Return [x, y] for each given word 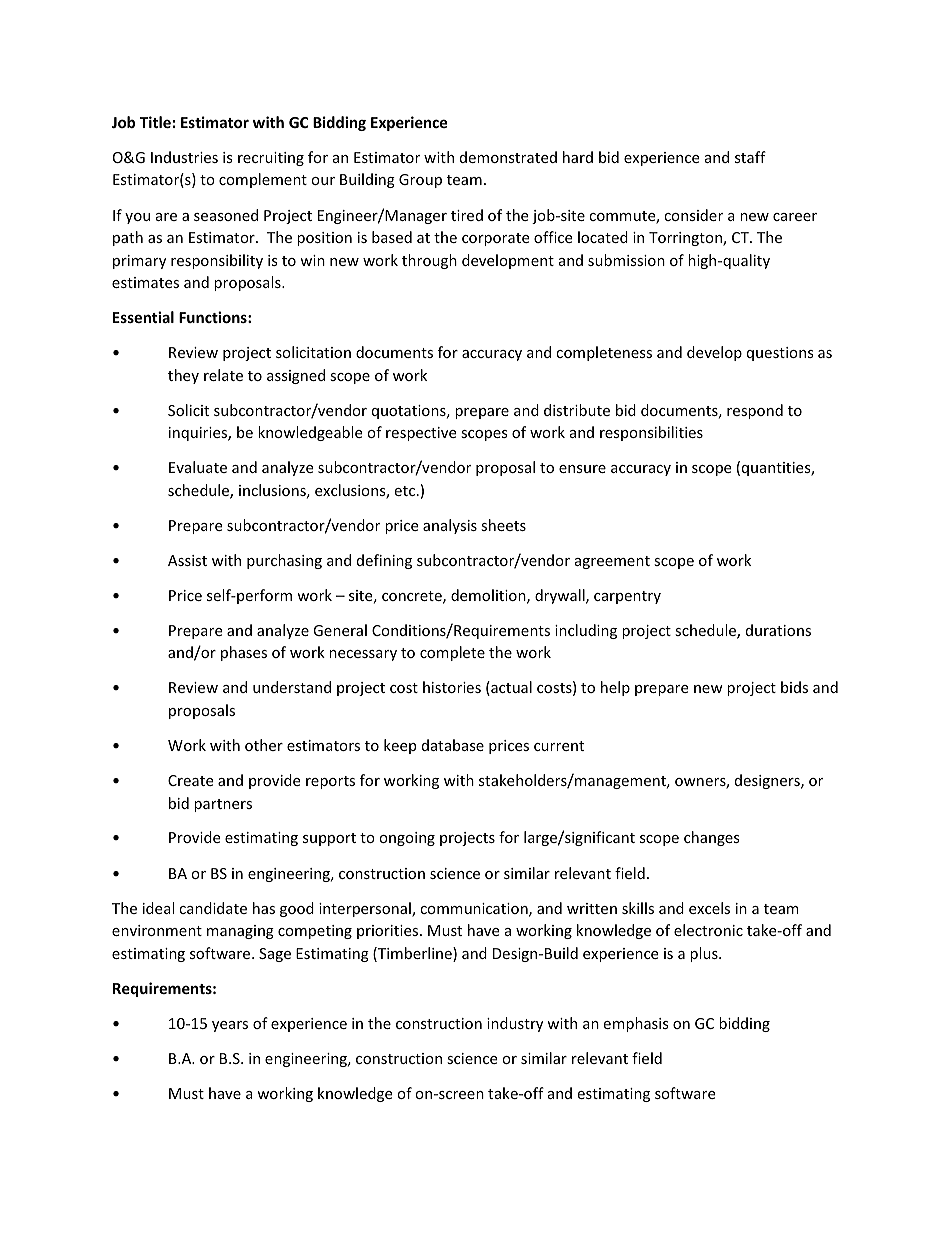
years [230, 1026]
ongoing [407, 839]
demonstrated [508, 157]
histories [452, 687]
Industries [184, 157]
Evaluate [198, 467]
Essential [143, 317]
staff [750, 157]
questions [780, 354]
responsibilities [651, 433]
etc [406, 491]
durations [778, 630]
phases [244, 653]
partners [223, 805]
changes [712, 838]
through [429, 261]
